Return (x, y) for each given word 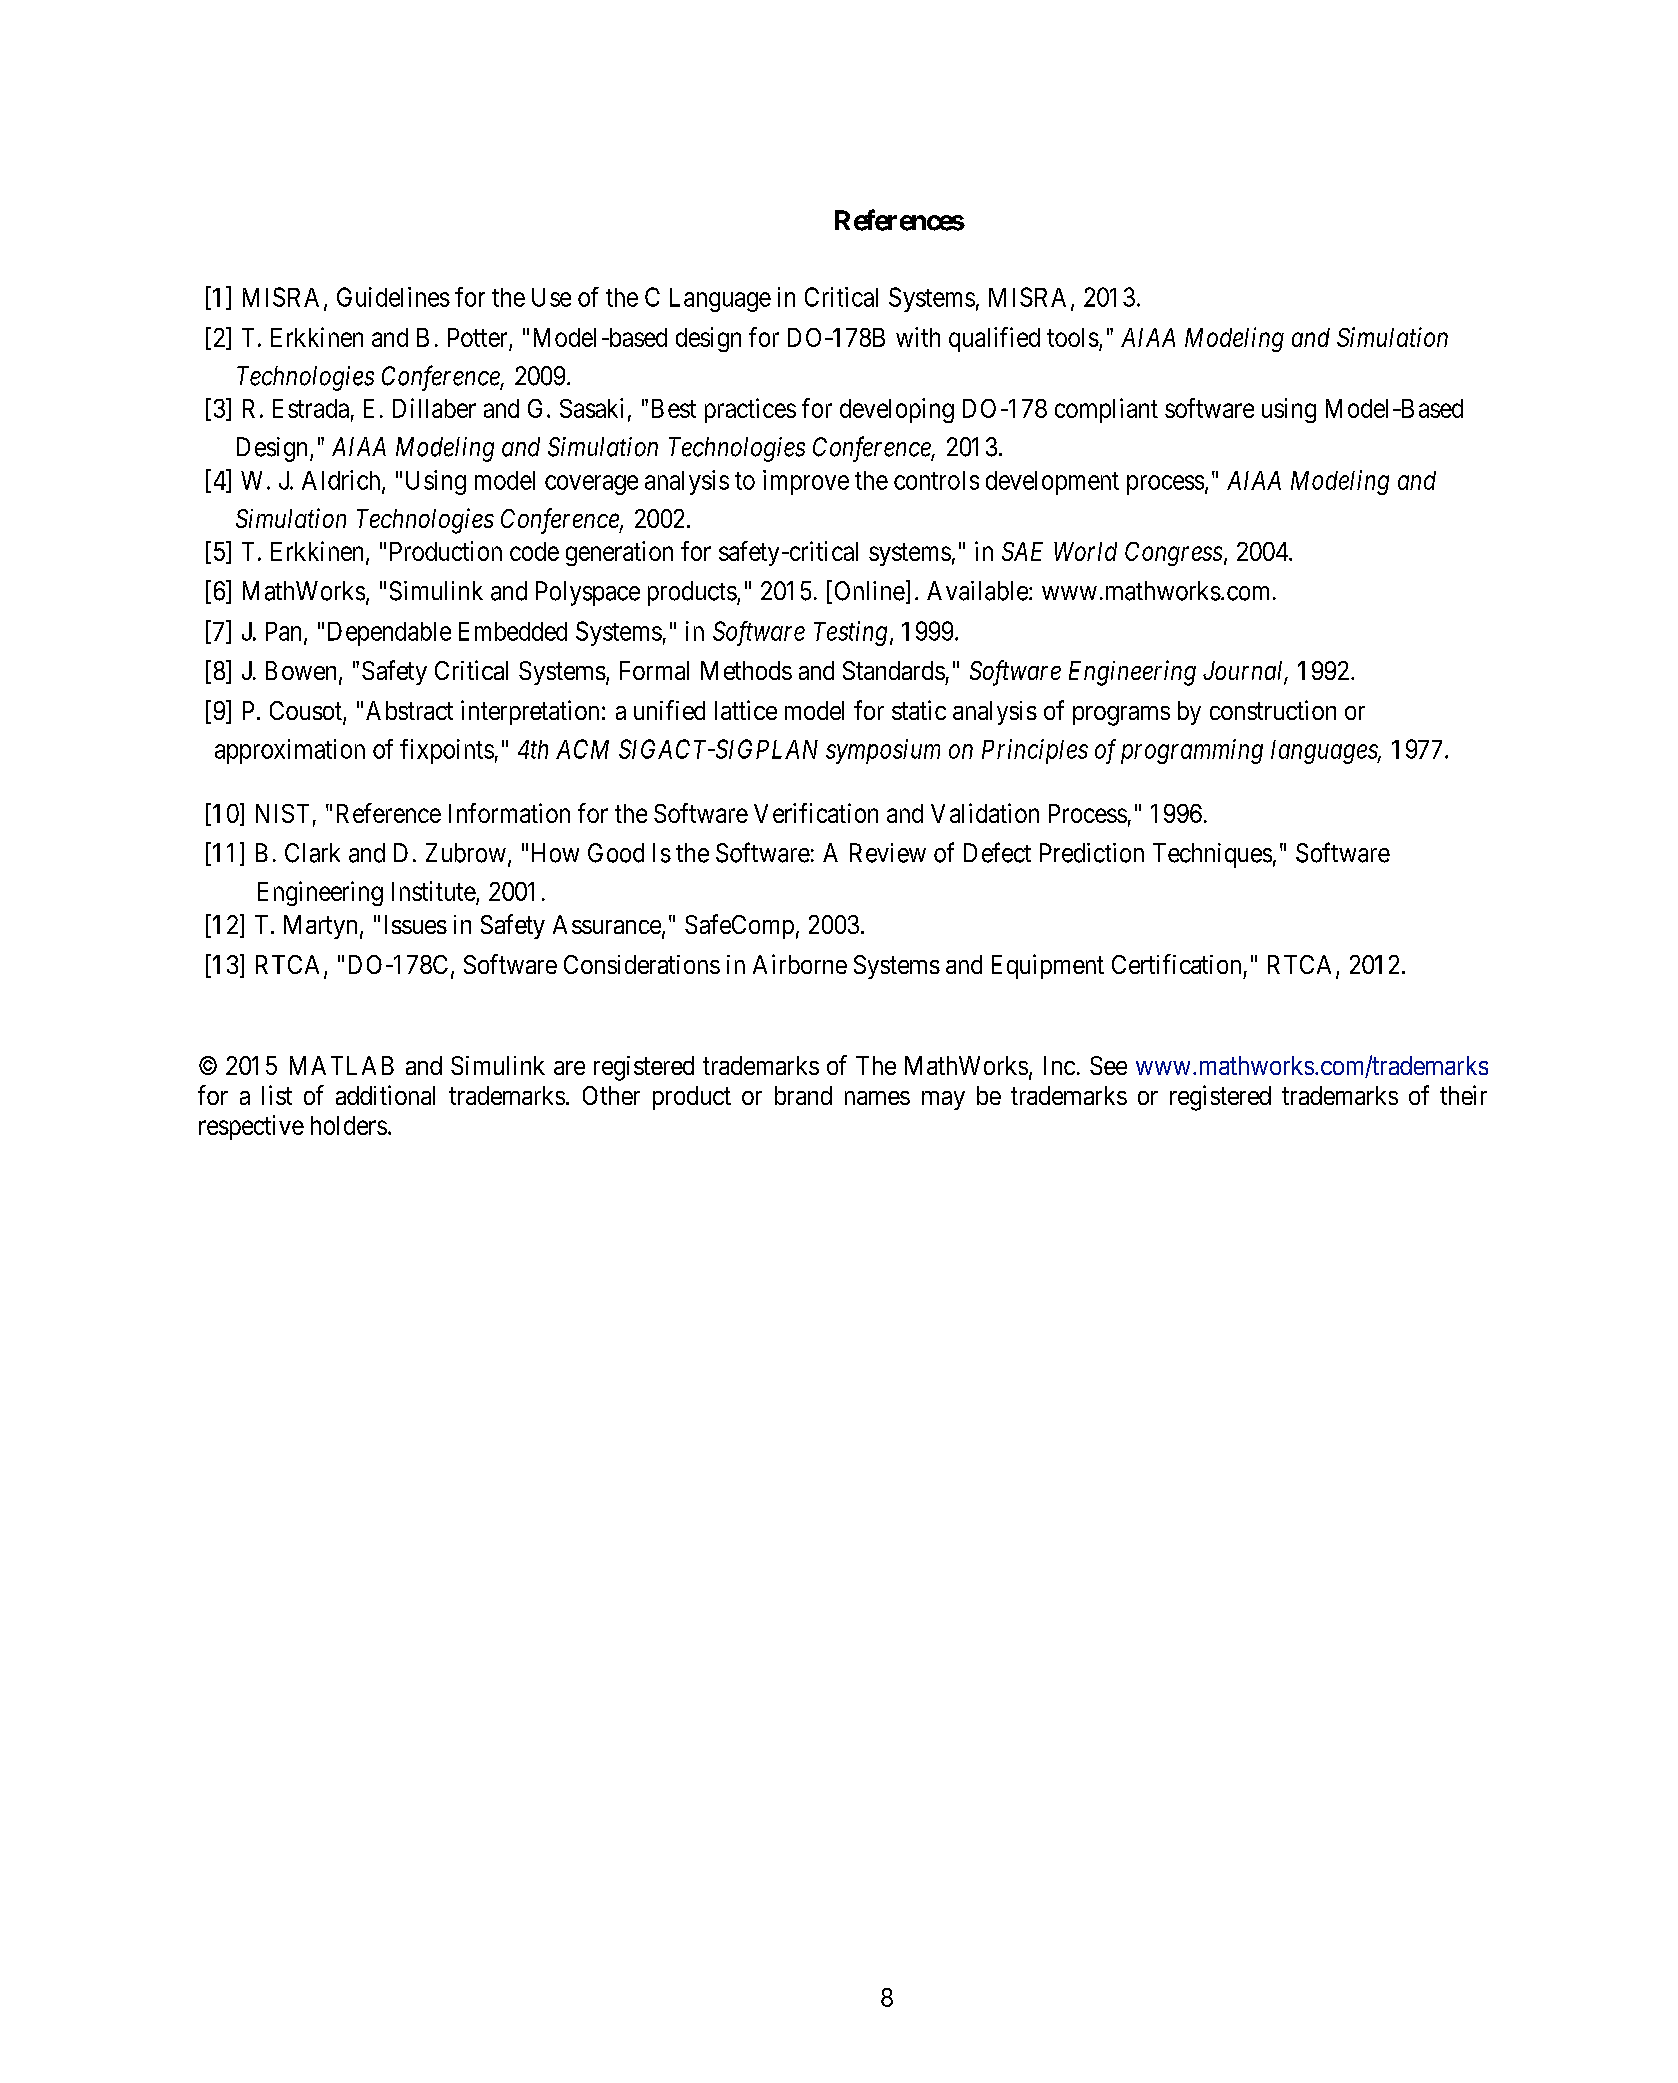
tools (1073, 337)
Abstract (409, 710)
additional (385, 1095)
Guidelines (393, 297)
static (919, 710)
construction (1273, 710)
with (918, 337)
